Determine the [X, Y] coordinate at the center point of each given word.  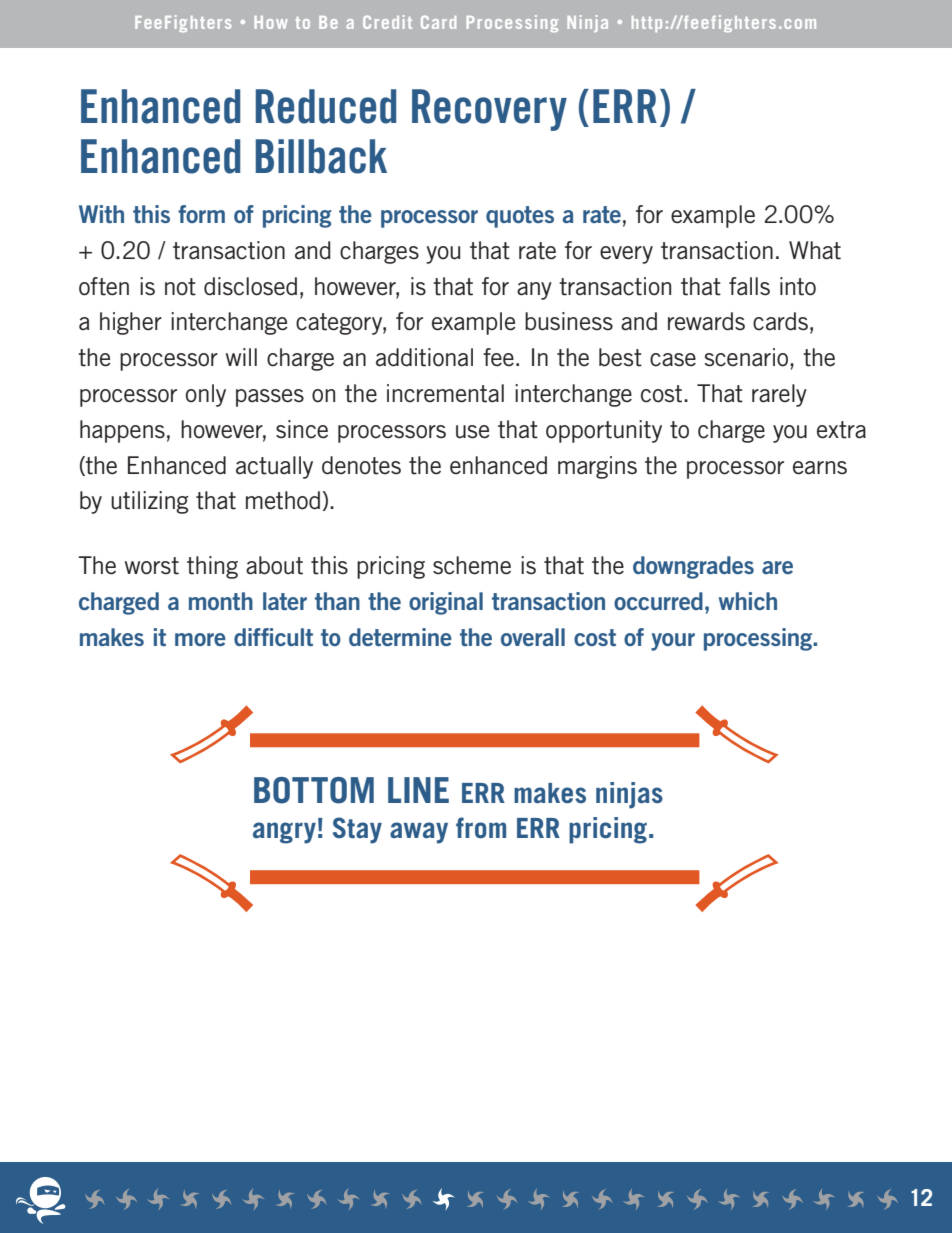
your [673, 642]
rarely [779, 395]
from [481, 828]
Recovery [489, 110]
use [473, 432]
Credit [387, 22]
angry [284, 833]
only [206, 395]
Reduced [326, 106]
